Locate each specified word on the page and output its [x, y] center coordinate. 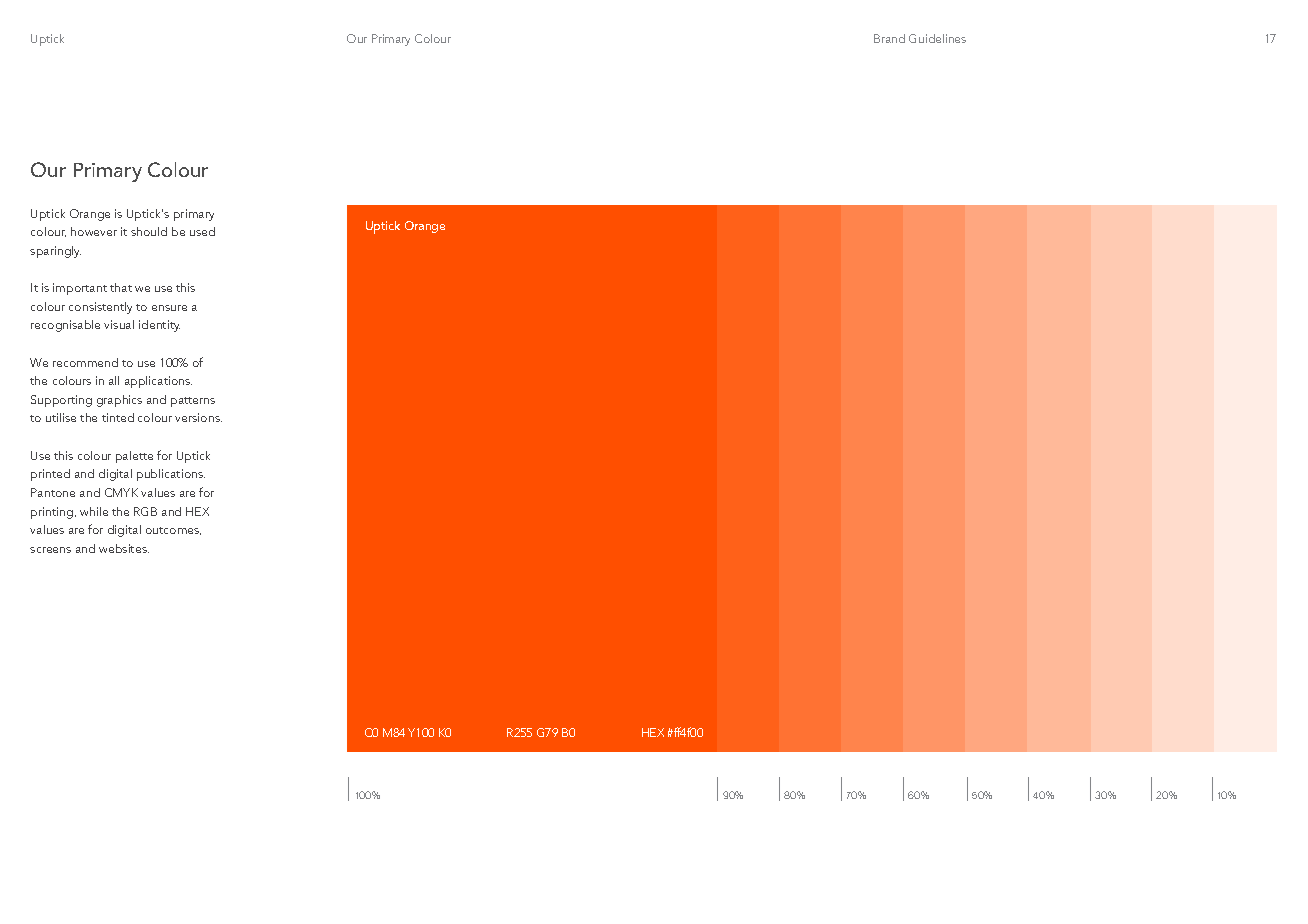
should [149, 231]
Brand [889, 38]
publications [171, 475]
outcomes [173, 531]
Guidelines [937, 38]
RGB [145, 511]
